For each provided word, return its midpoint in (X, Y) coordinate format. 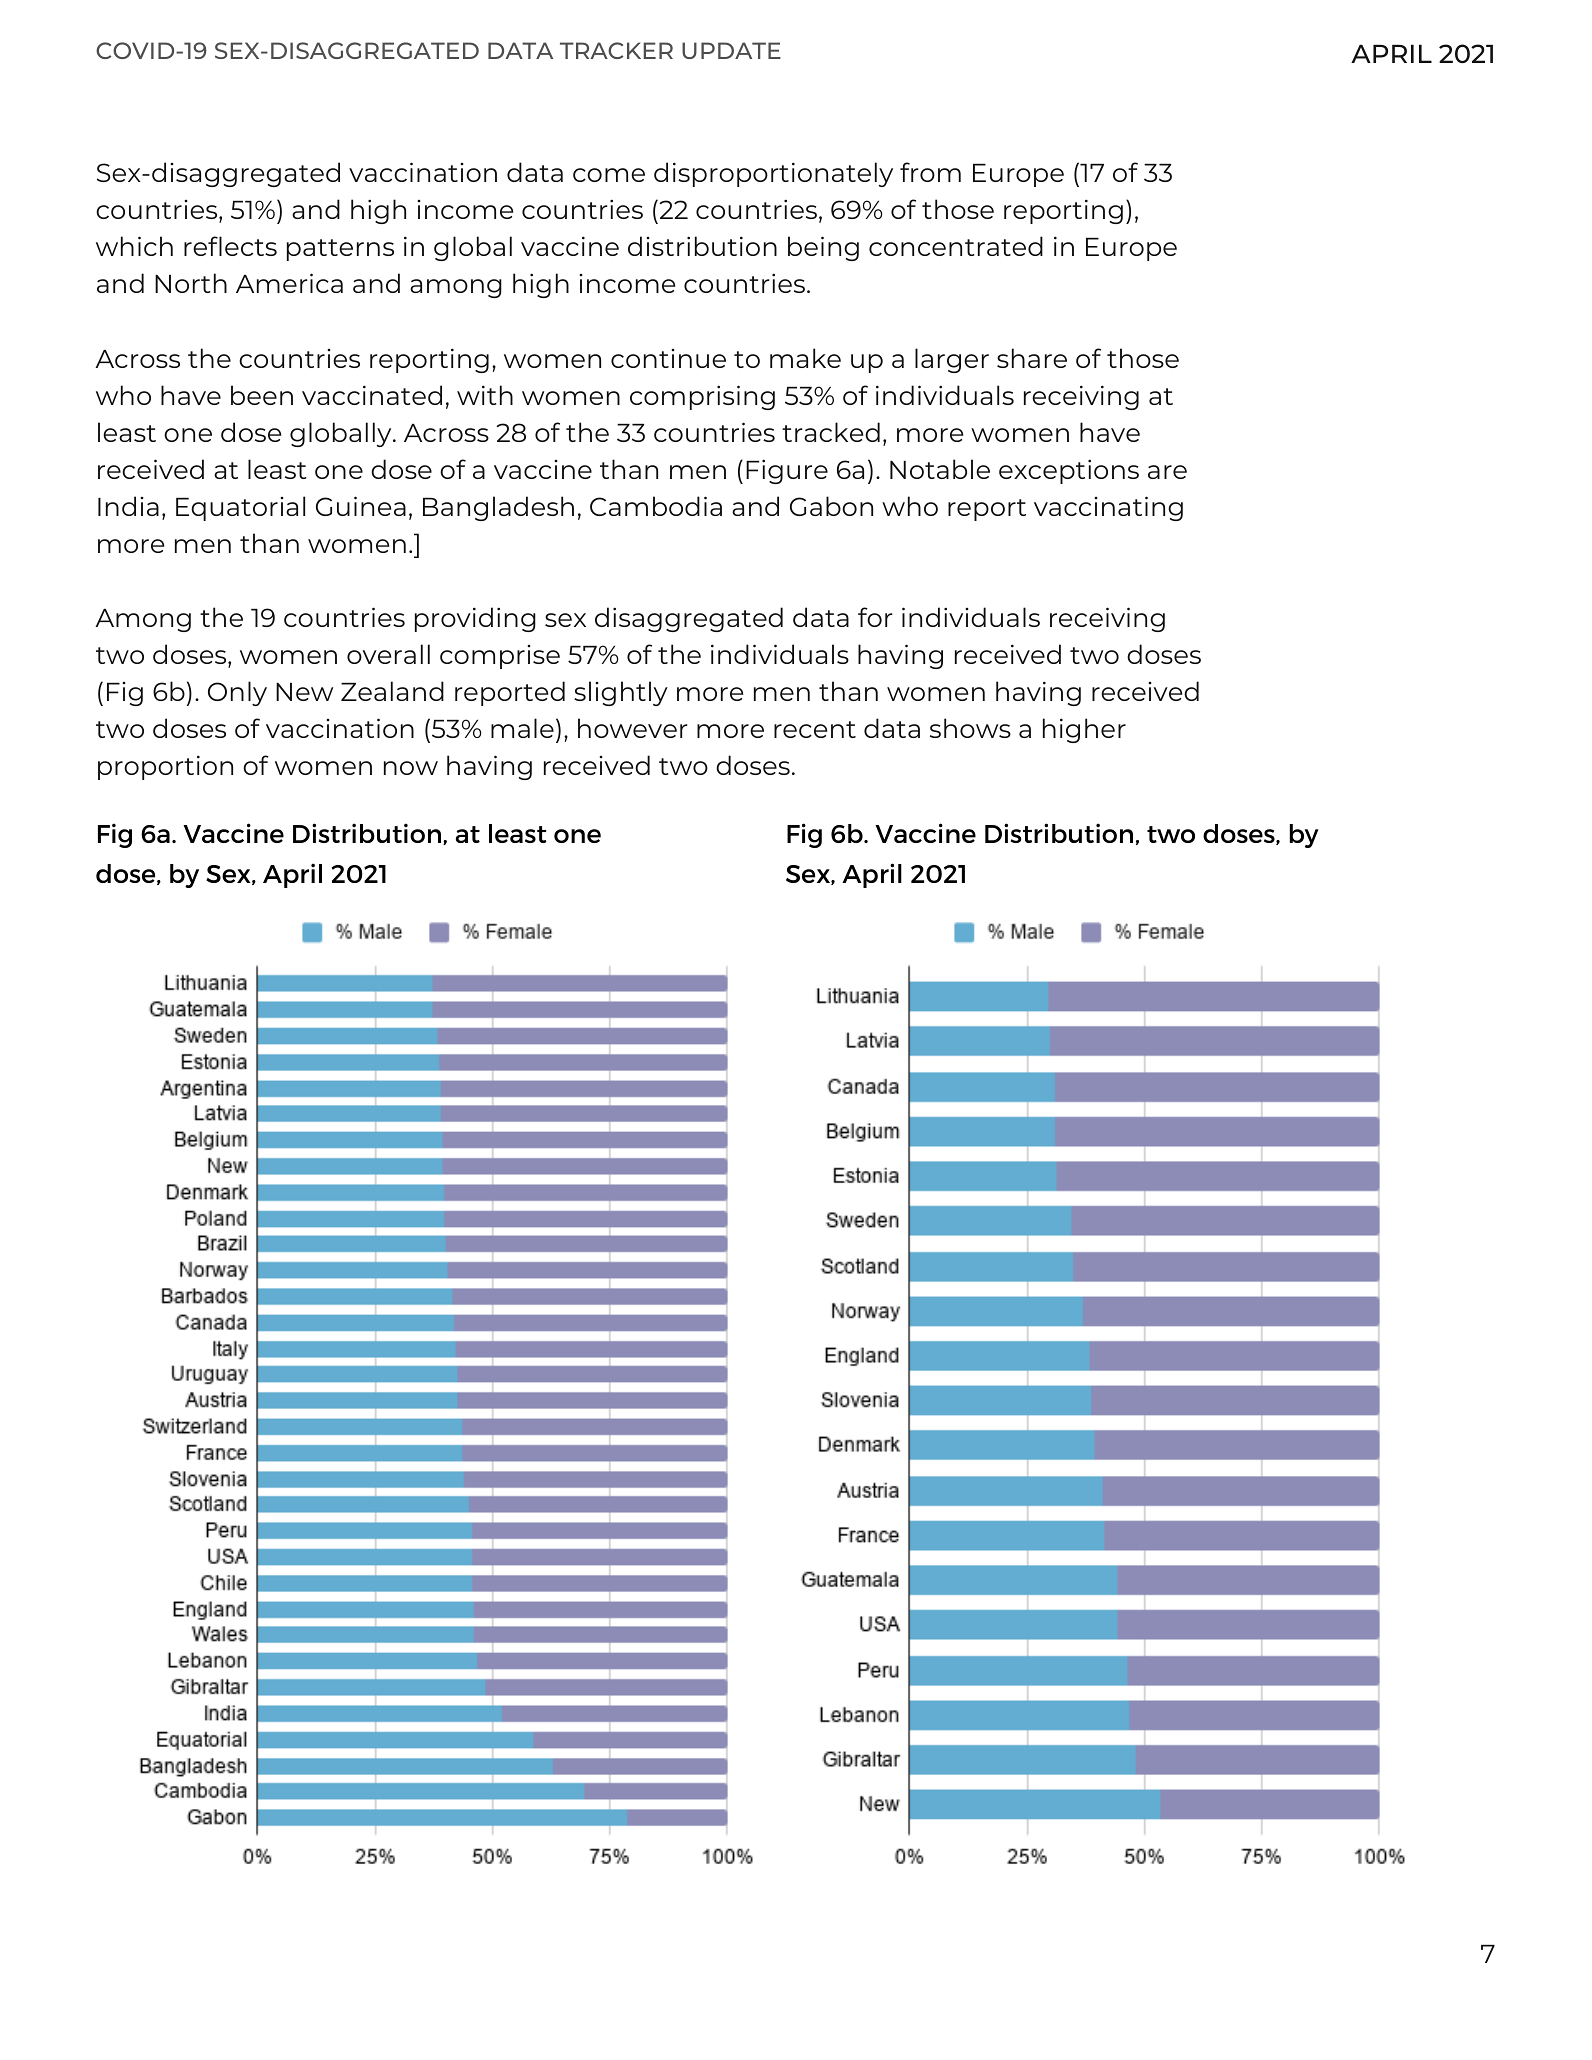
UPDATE (731, 50)
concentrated (956, 246)
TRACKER (616, 50)
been (262, 395)
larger (952, 360)
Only (237, 693)
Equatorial (240, 508)
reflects (230, 246)
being (823, 248)
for (875, 617)
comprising (702, 397)
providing (475, 619)
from (930, 172)
